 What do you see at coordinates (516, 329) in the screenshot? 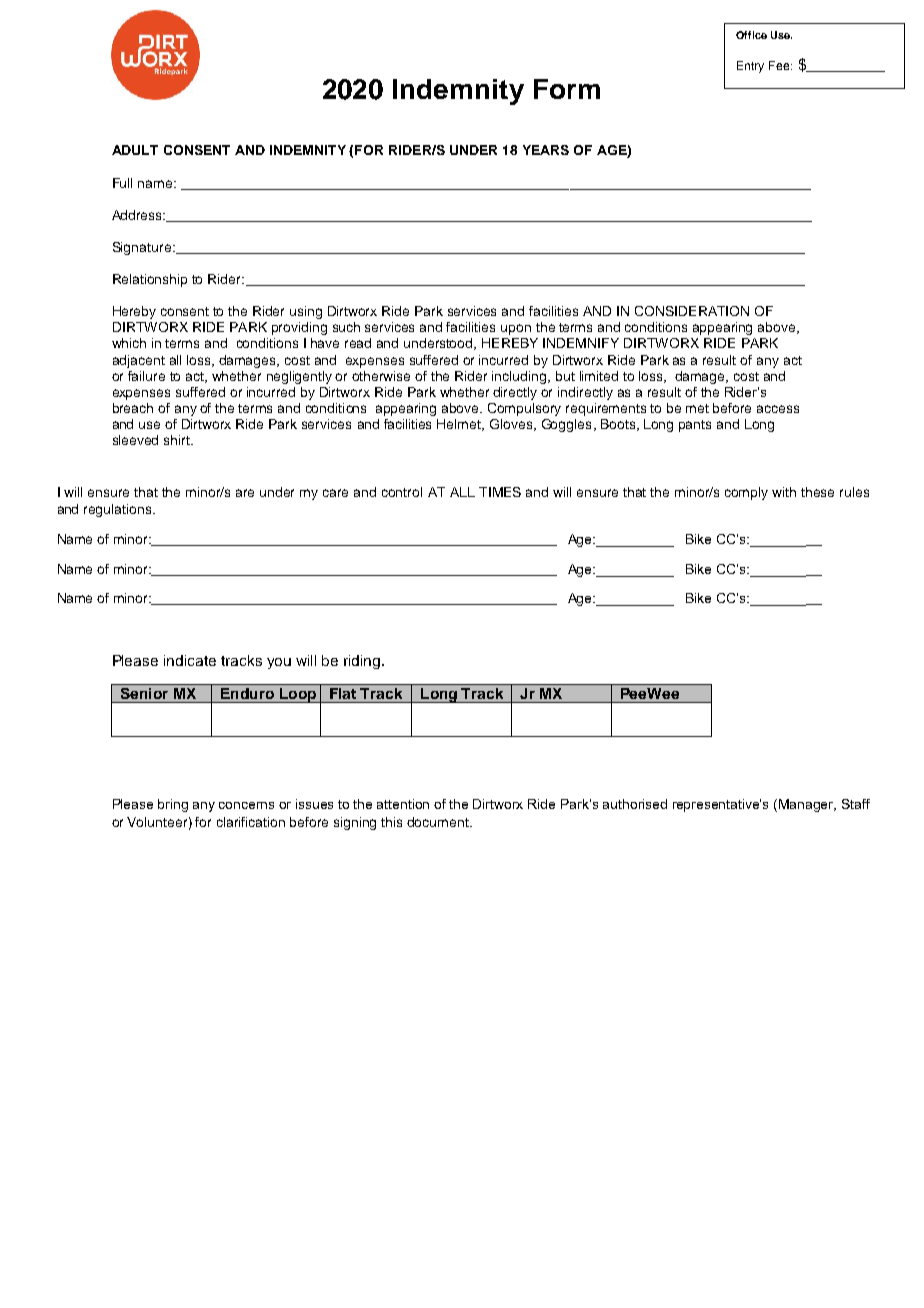
I see `upon` at bounding box center [516, 329].
